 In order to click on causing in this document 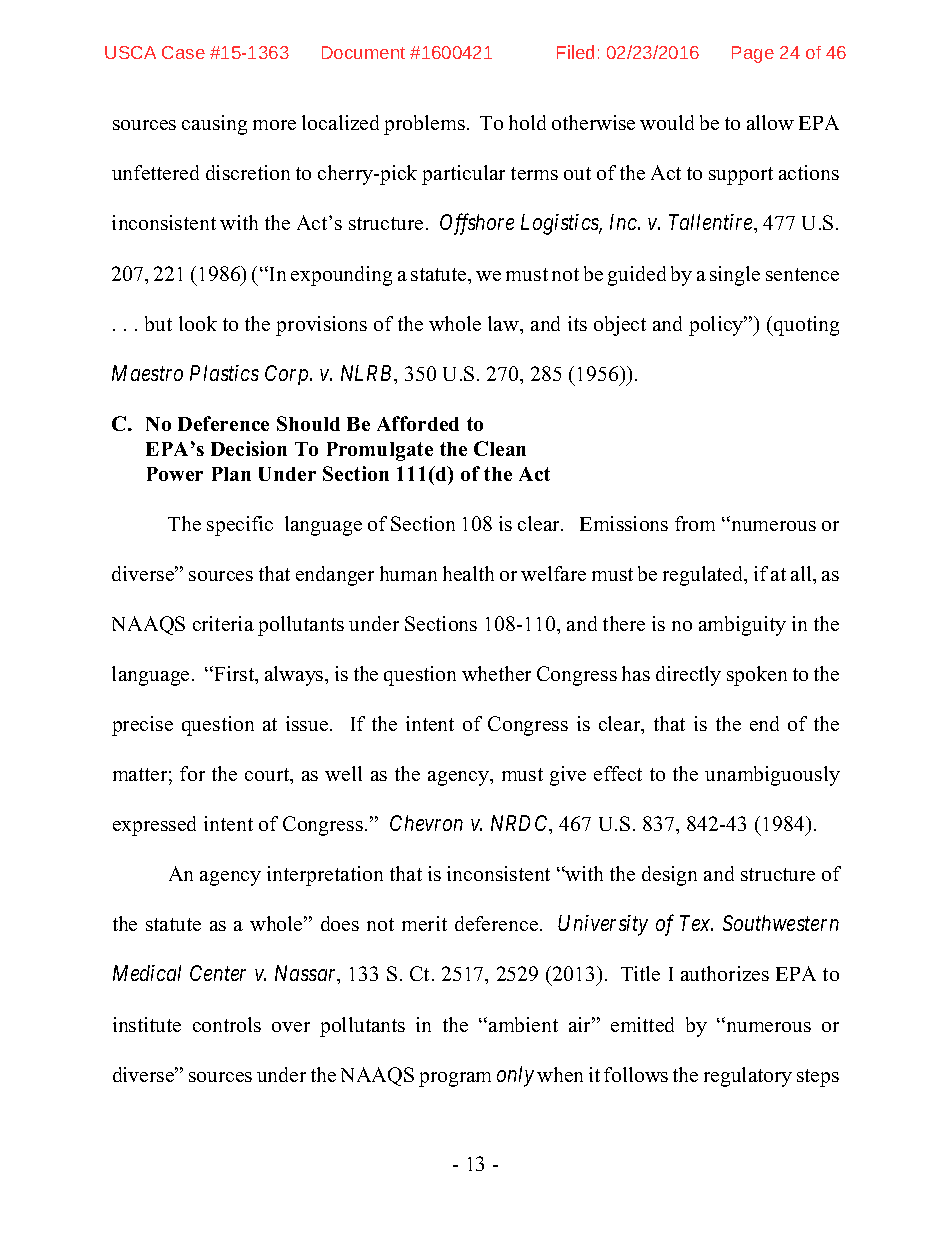, I will do `click(214, 125)`.
